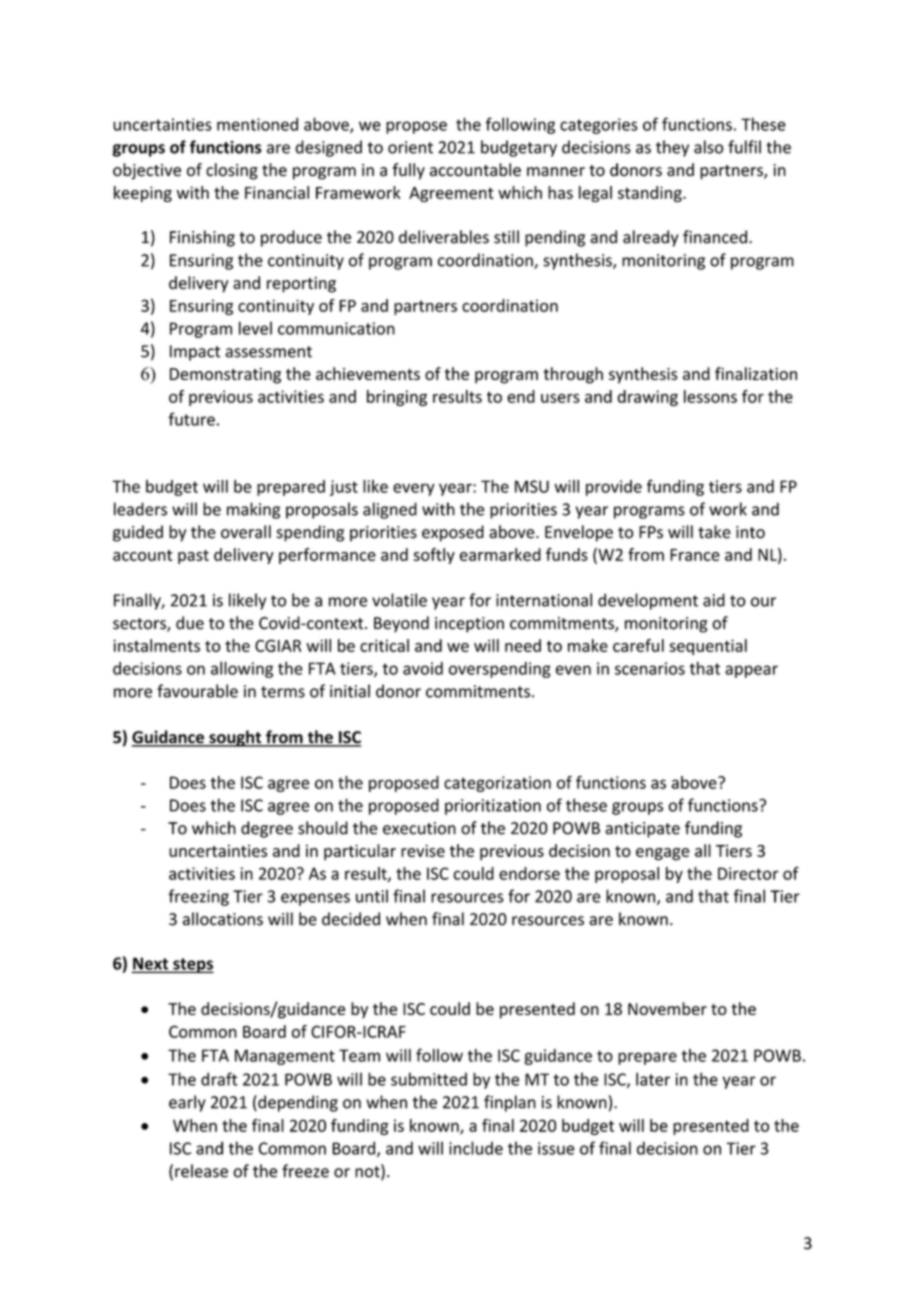  I want to click on orient, so click(410, 147).
